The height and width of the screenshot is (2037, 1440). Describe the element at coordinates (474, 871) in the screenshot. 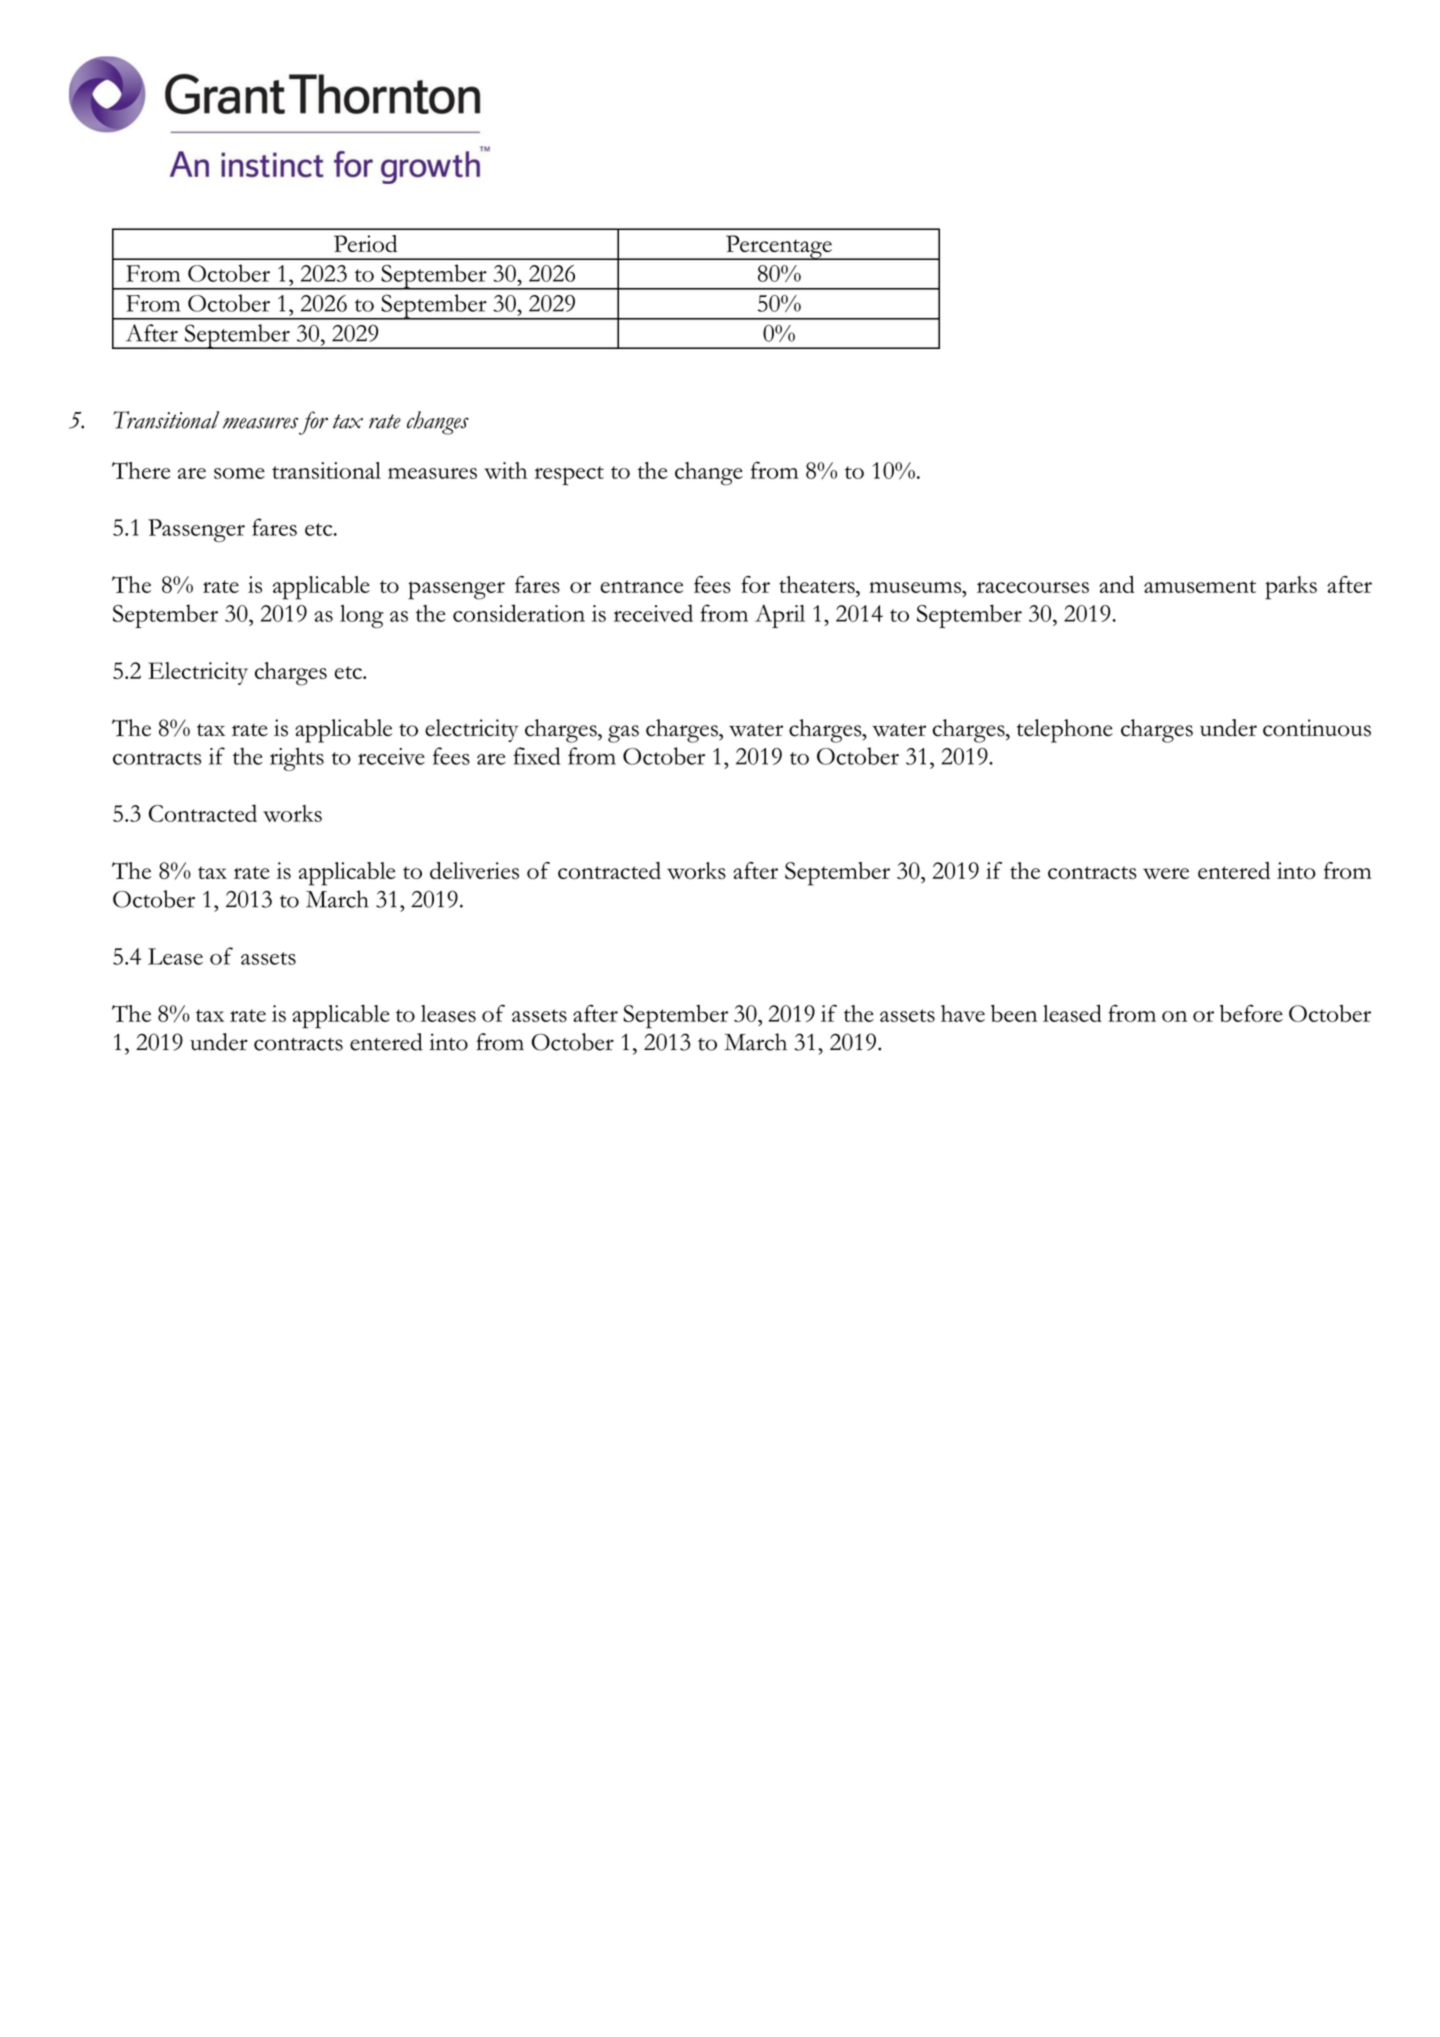

I see `deliveries` at that location.
